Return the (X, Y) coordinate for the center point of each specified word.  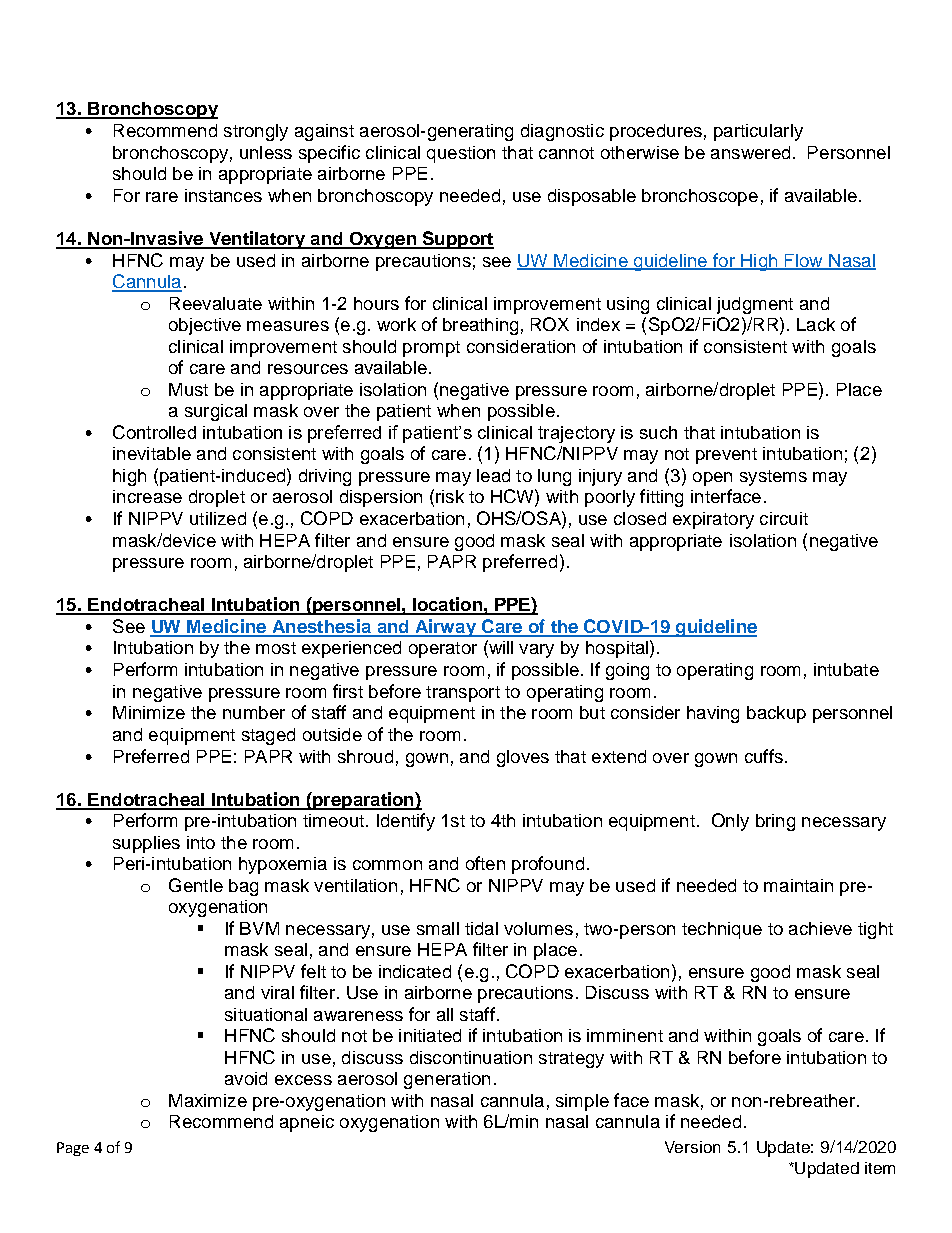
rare (162, 197)
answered (750, 152)
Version (692, 1147)
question (461, 154)
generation (447, 1080)
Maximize (208, 1100)
